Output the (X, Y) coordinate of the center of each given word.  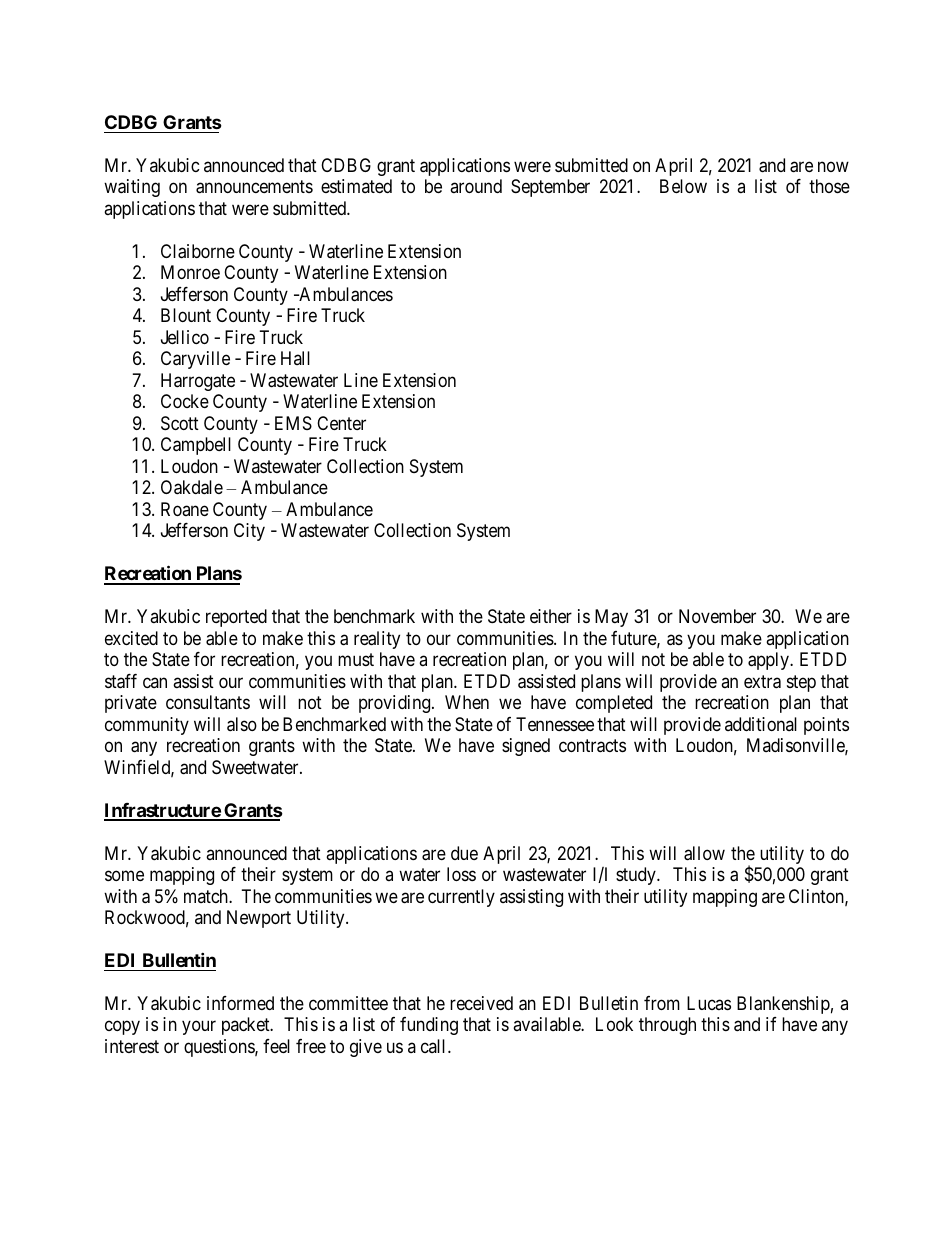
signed (526, 747)
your (199, 1028)
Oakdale (192, 487)
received (481, 1003)
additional (761, 724)
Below (683, 186)
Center (341, 423)
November (717, 616)
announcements (254, 187)
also (242, 724)
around (476, 186)
